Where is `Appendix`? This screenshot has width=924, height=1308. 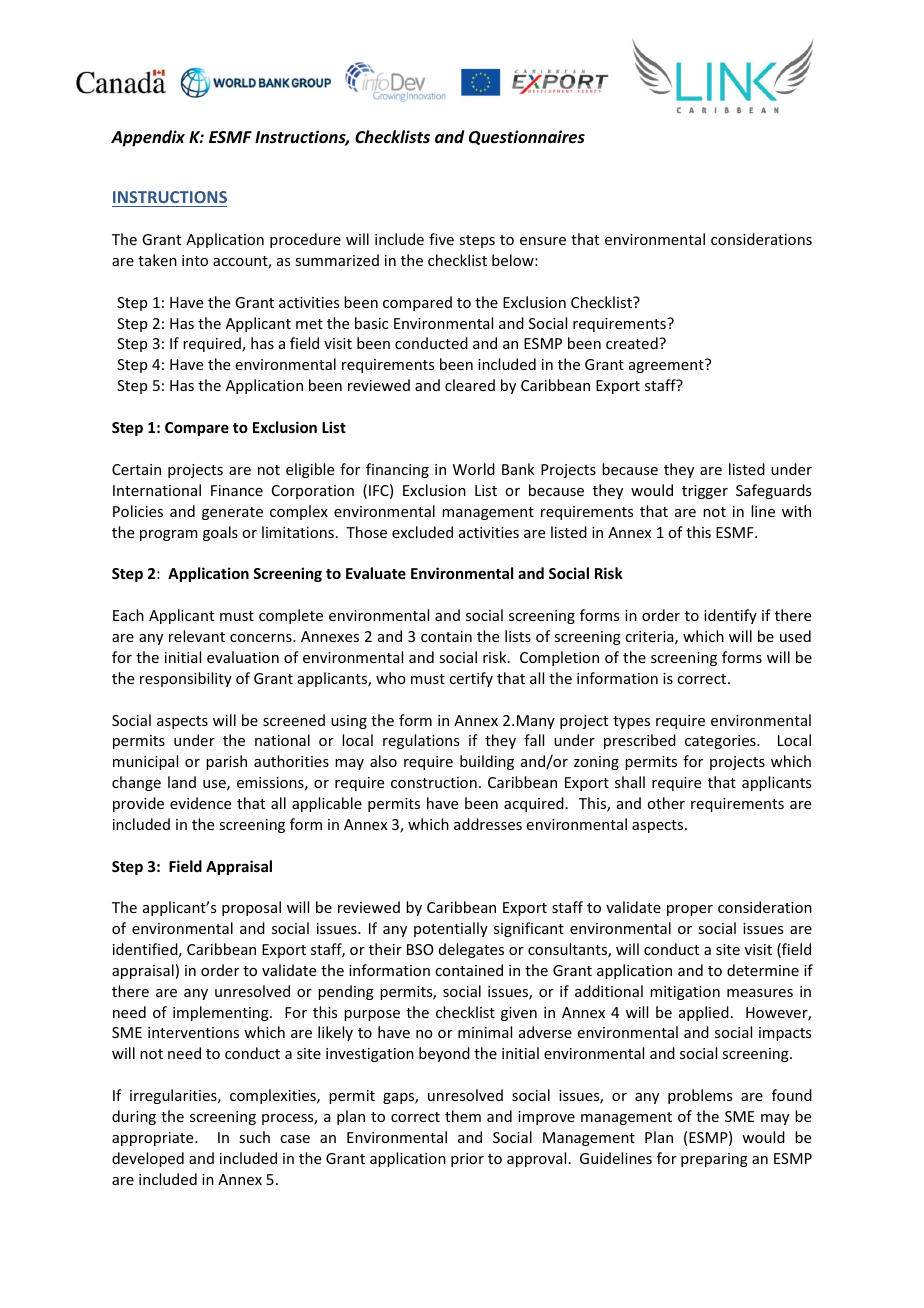 Appendix is located at coordinates (148, 138).
